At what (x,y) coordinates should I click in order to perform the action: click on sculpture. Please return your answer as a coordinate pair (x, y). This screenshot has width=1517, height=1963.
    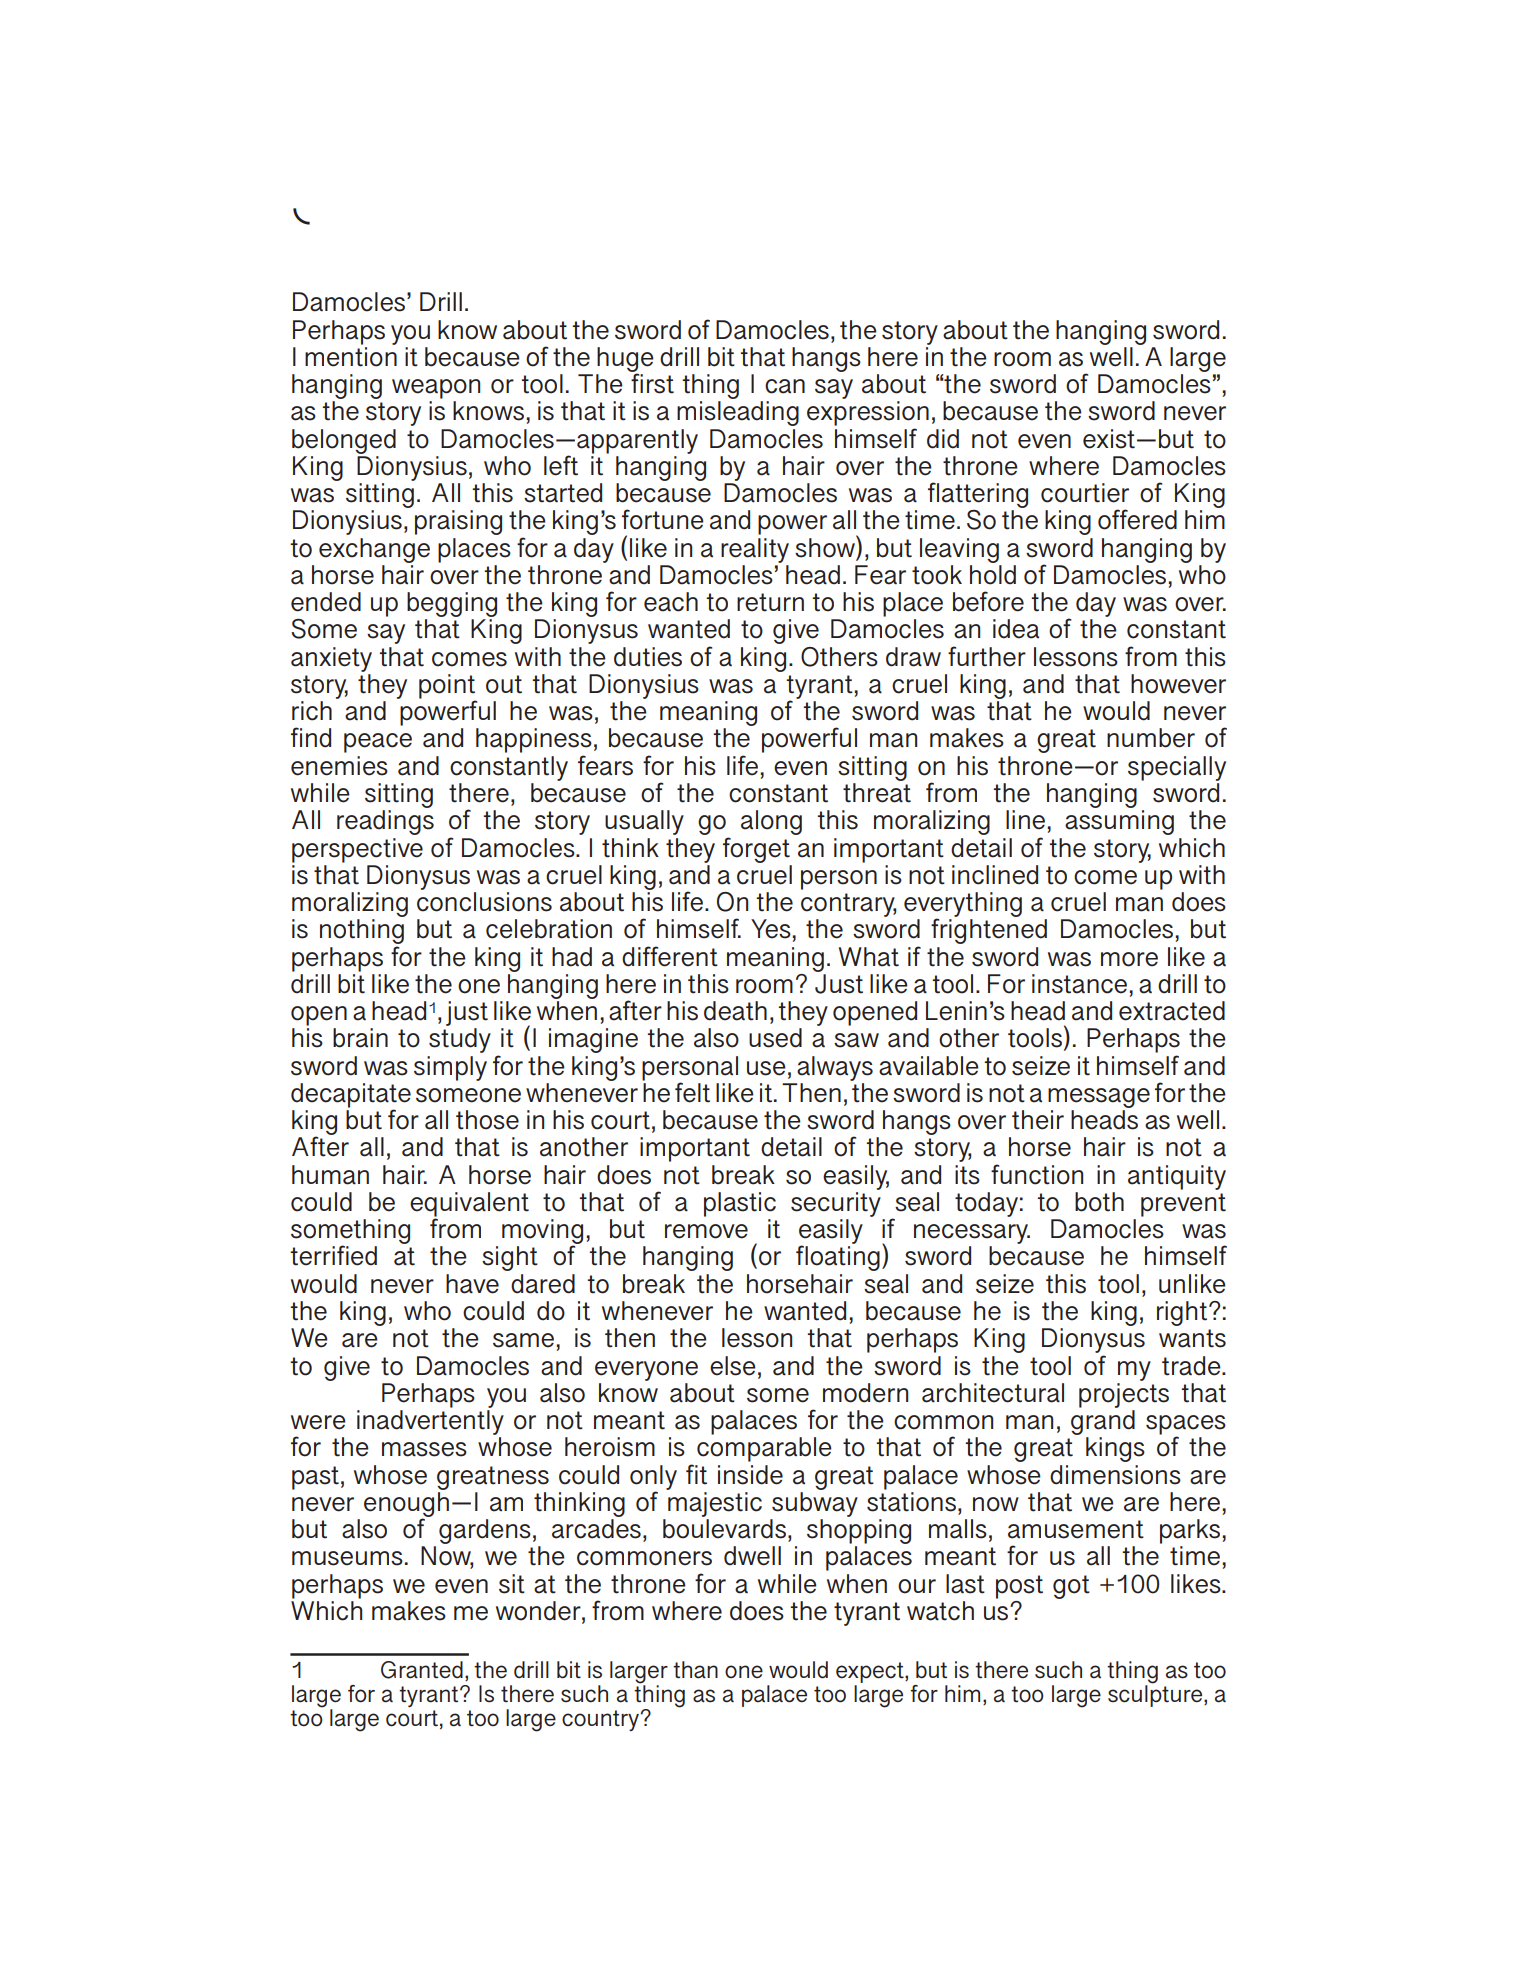
    Looking at the image, I should click on (1156, 1695).
